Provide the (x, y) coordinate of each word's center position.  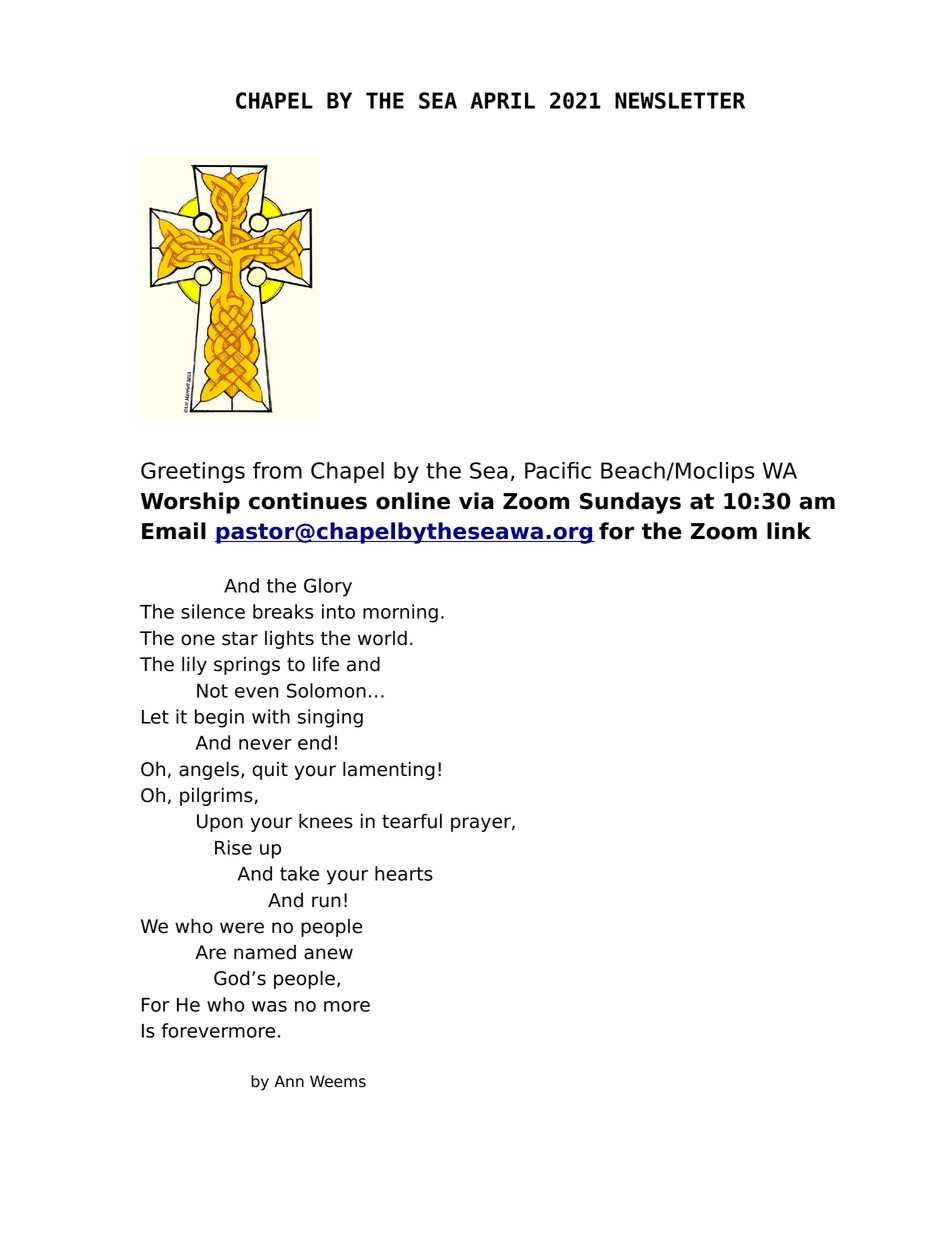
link (789, 530)
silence (213, 611)
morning (400, 613)
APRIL (502, 100)
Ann (289, 1081)
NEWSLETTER (680, 100)
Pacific (558, 470)
